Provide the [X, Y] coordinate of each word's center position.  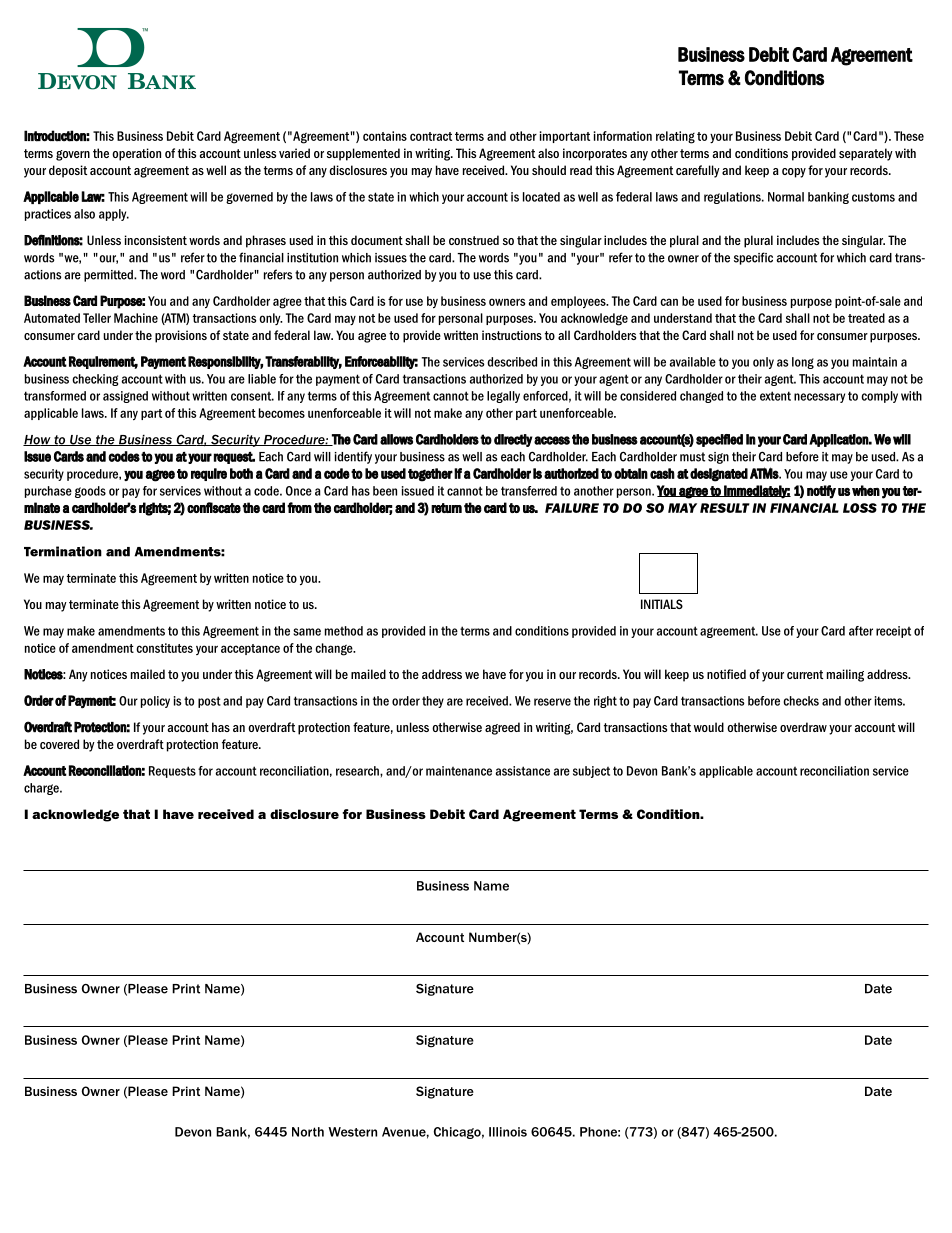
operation [136, 154]
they [433, 702]
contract [431, 136]
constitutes [164, 648]
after [861, 631]
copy [794, 173]
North [308, 1132]
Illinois [508, 1132]
